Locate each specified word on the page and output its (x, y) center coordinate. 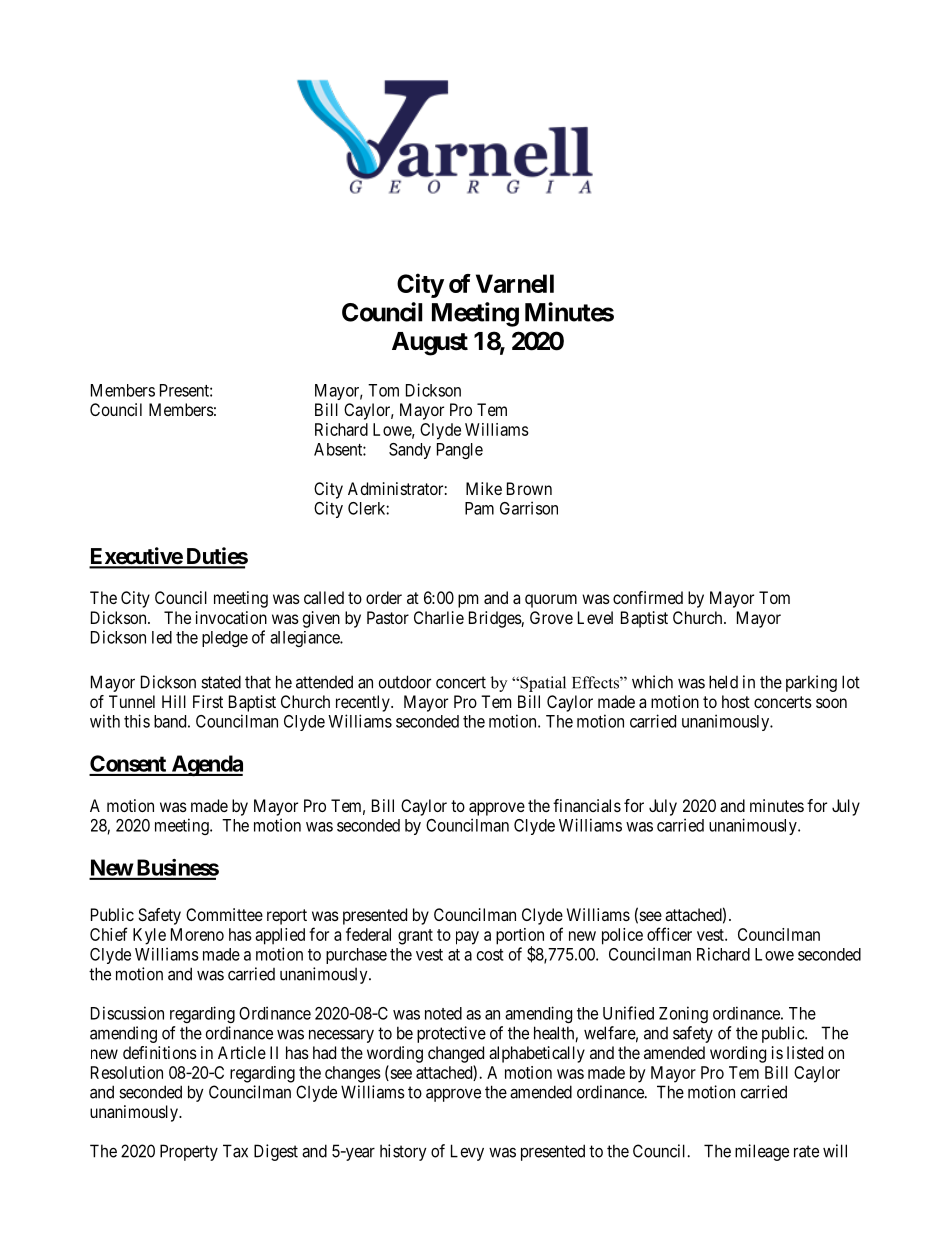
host (736, 701)
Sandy (410, 451)
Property (189, 1152)
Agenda (206, 765)
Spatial (542, 684)
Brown (529, 488)
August (430, 344)
